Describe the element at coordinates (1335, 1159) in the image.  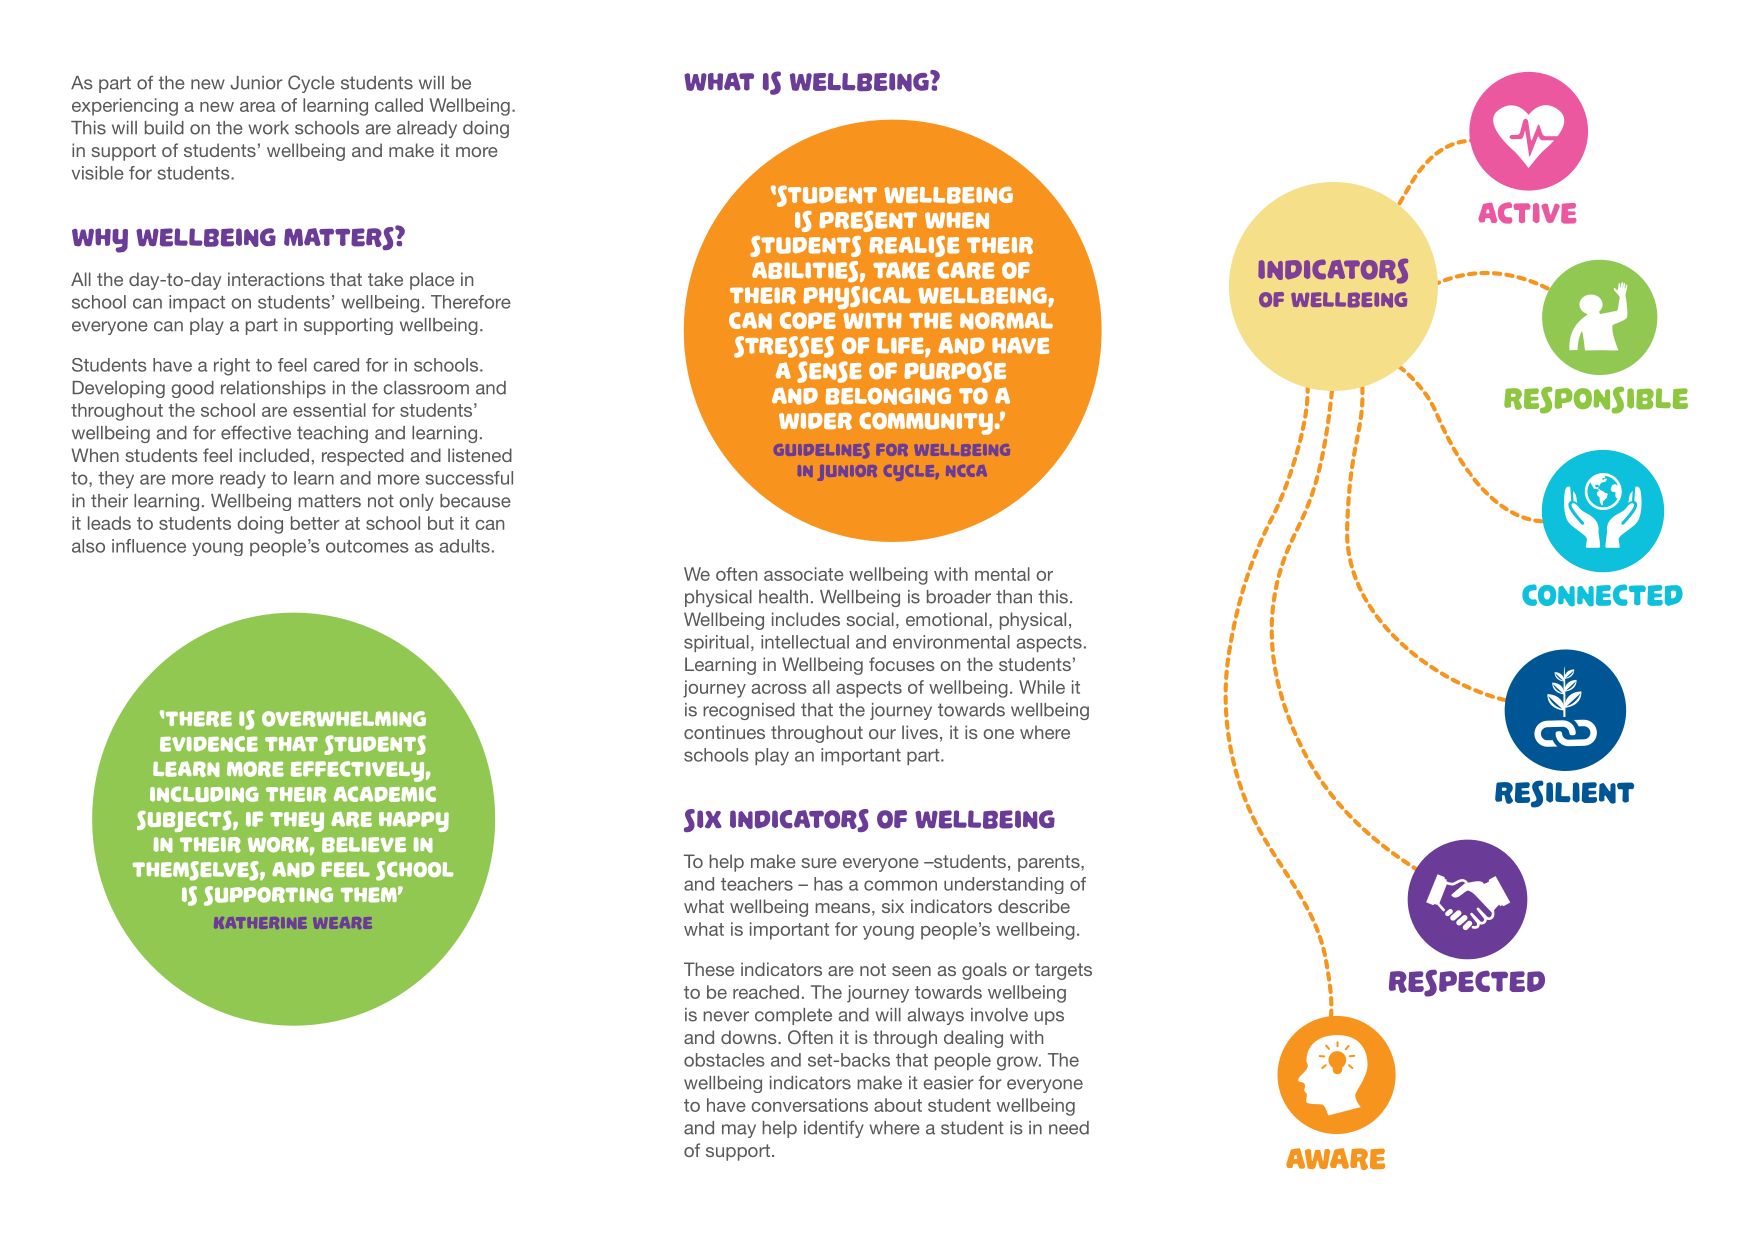
I see `Aware` at that location.
